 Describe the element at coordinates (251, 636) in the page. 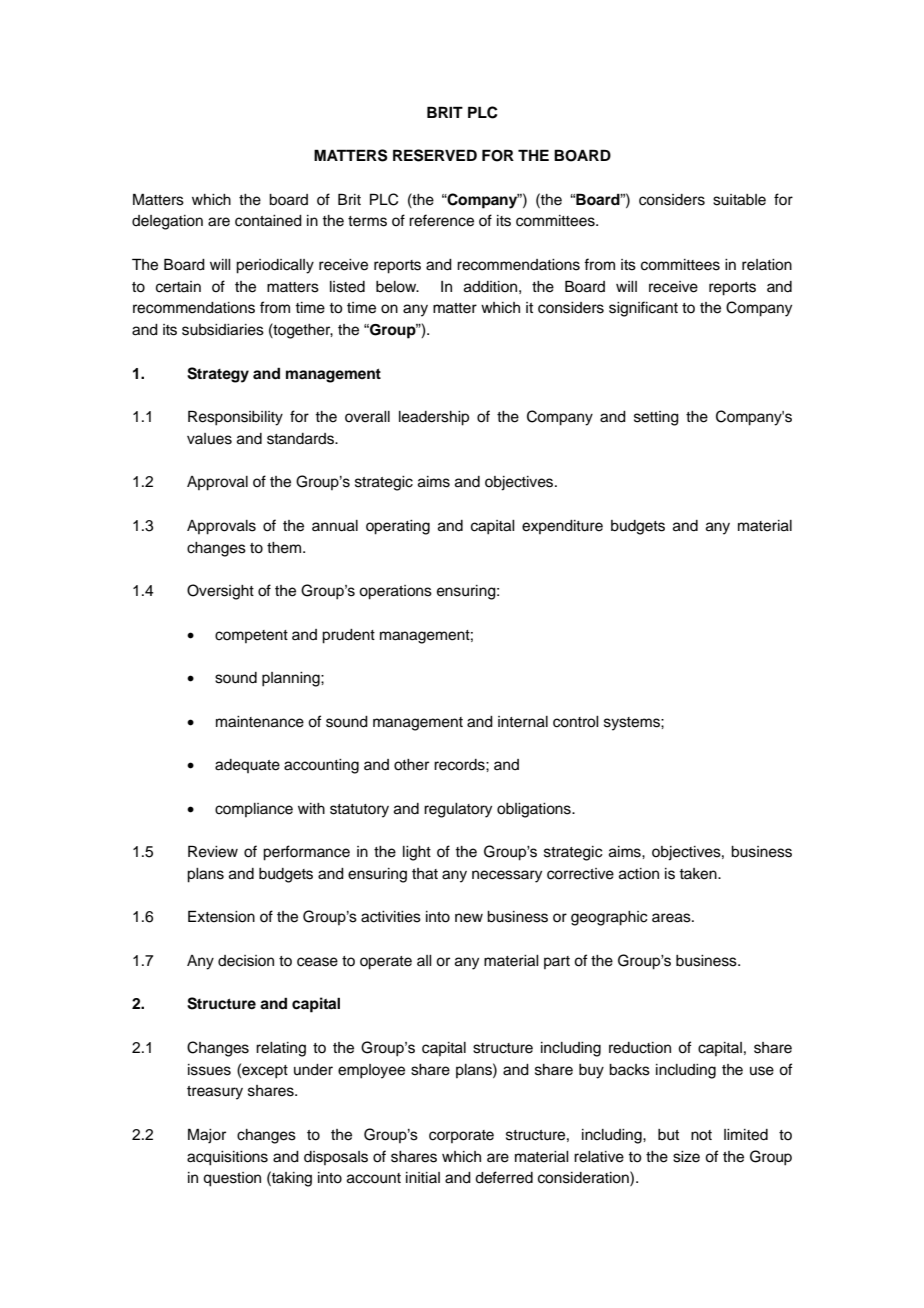

I see `competent` at that location.
